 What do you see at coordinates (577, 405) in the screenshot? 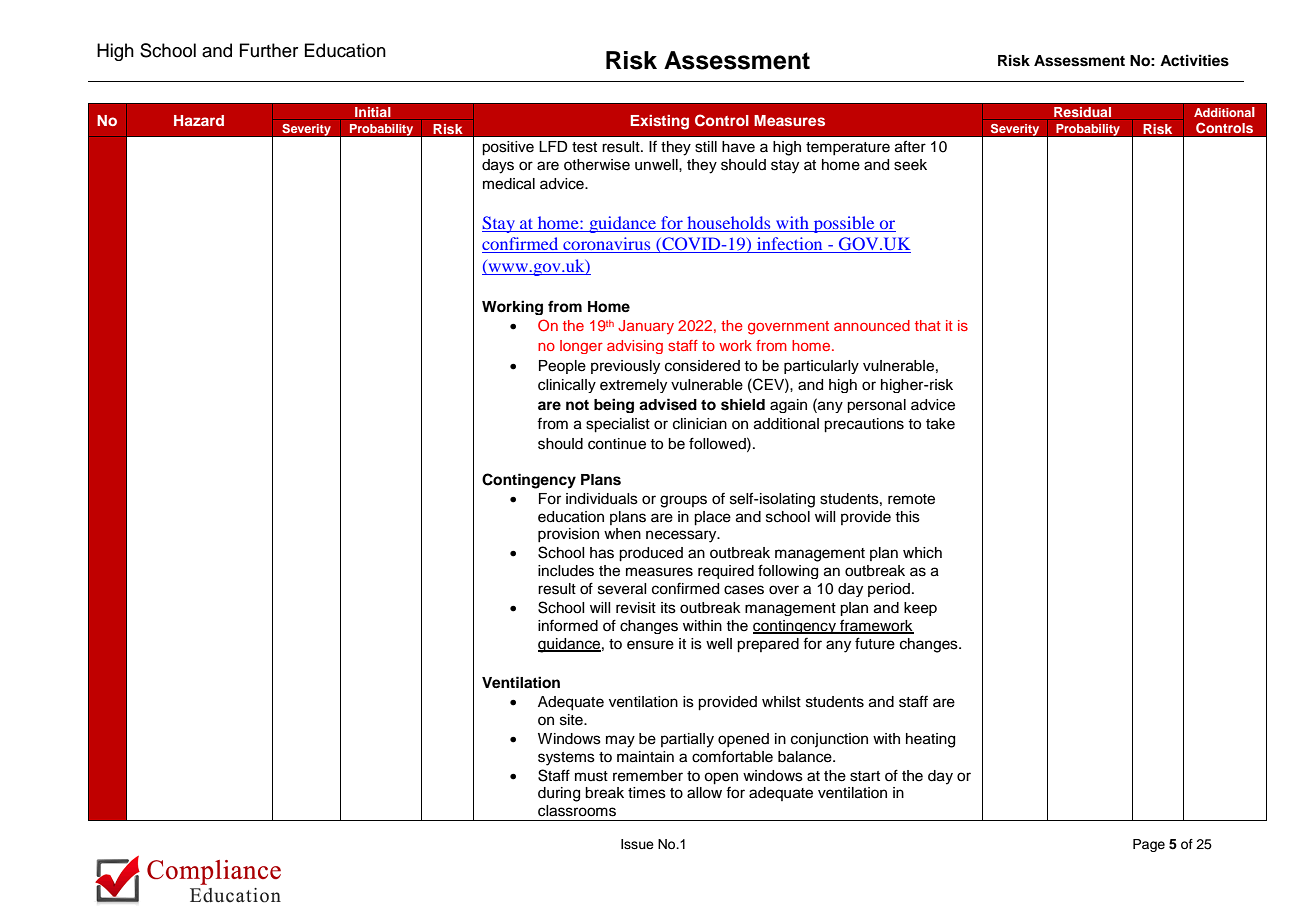
I see `not` at bounding box center [577, 405].
